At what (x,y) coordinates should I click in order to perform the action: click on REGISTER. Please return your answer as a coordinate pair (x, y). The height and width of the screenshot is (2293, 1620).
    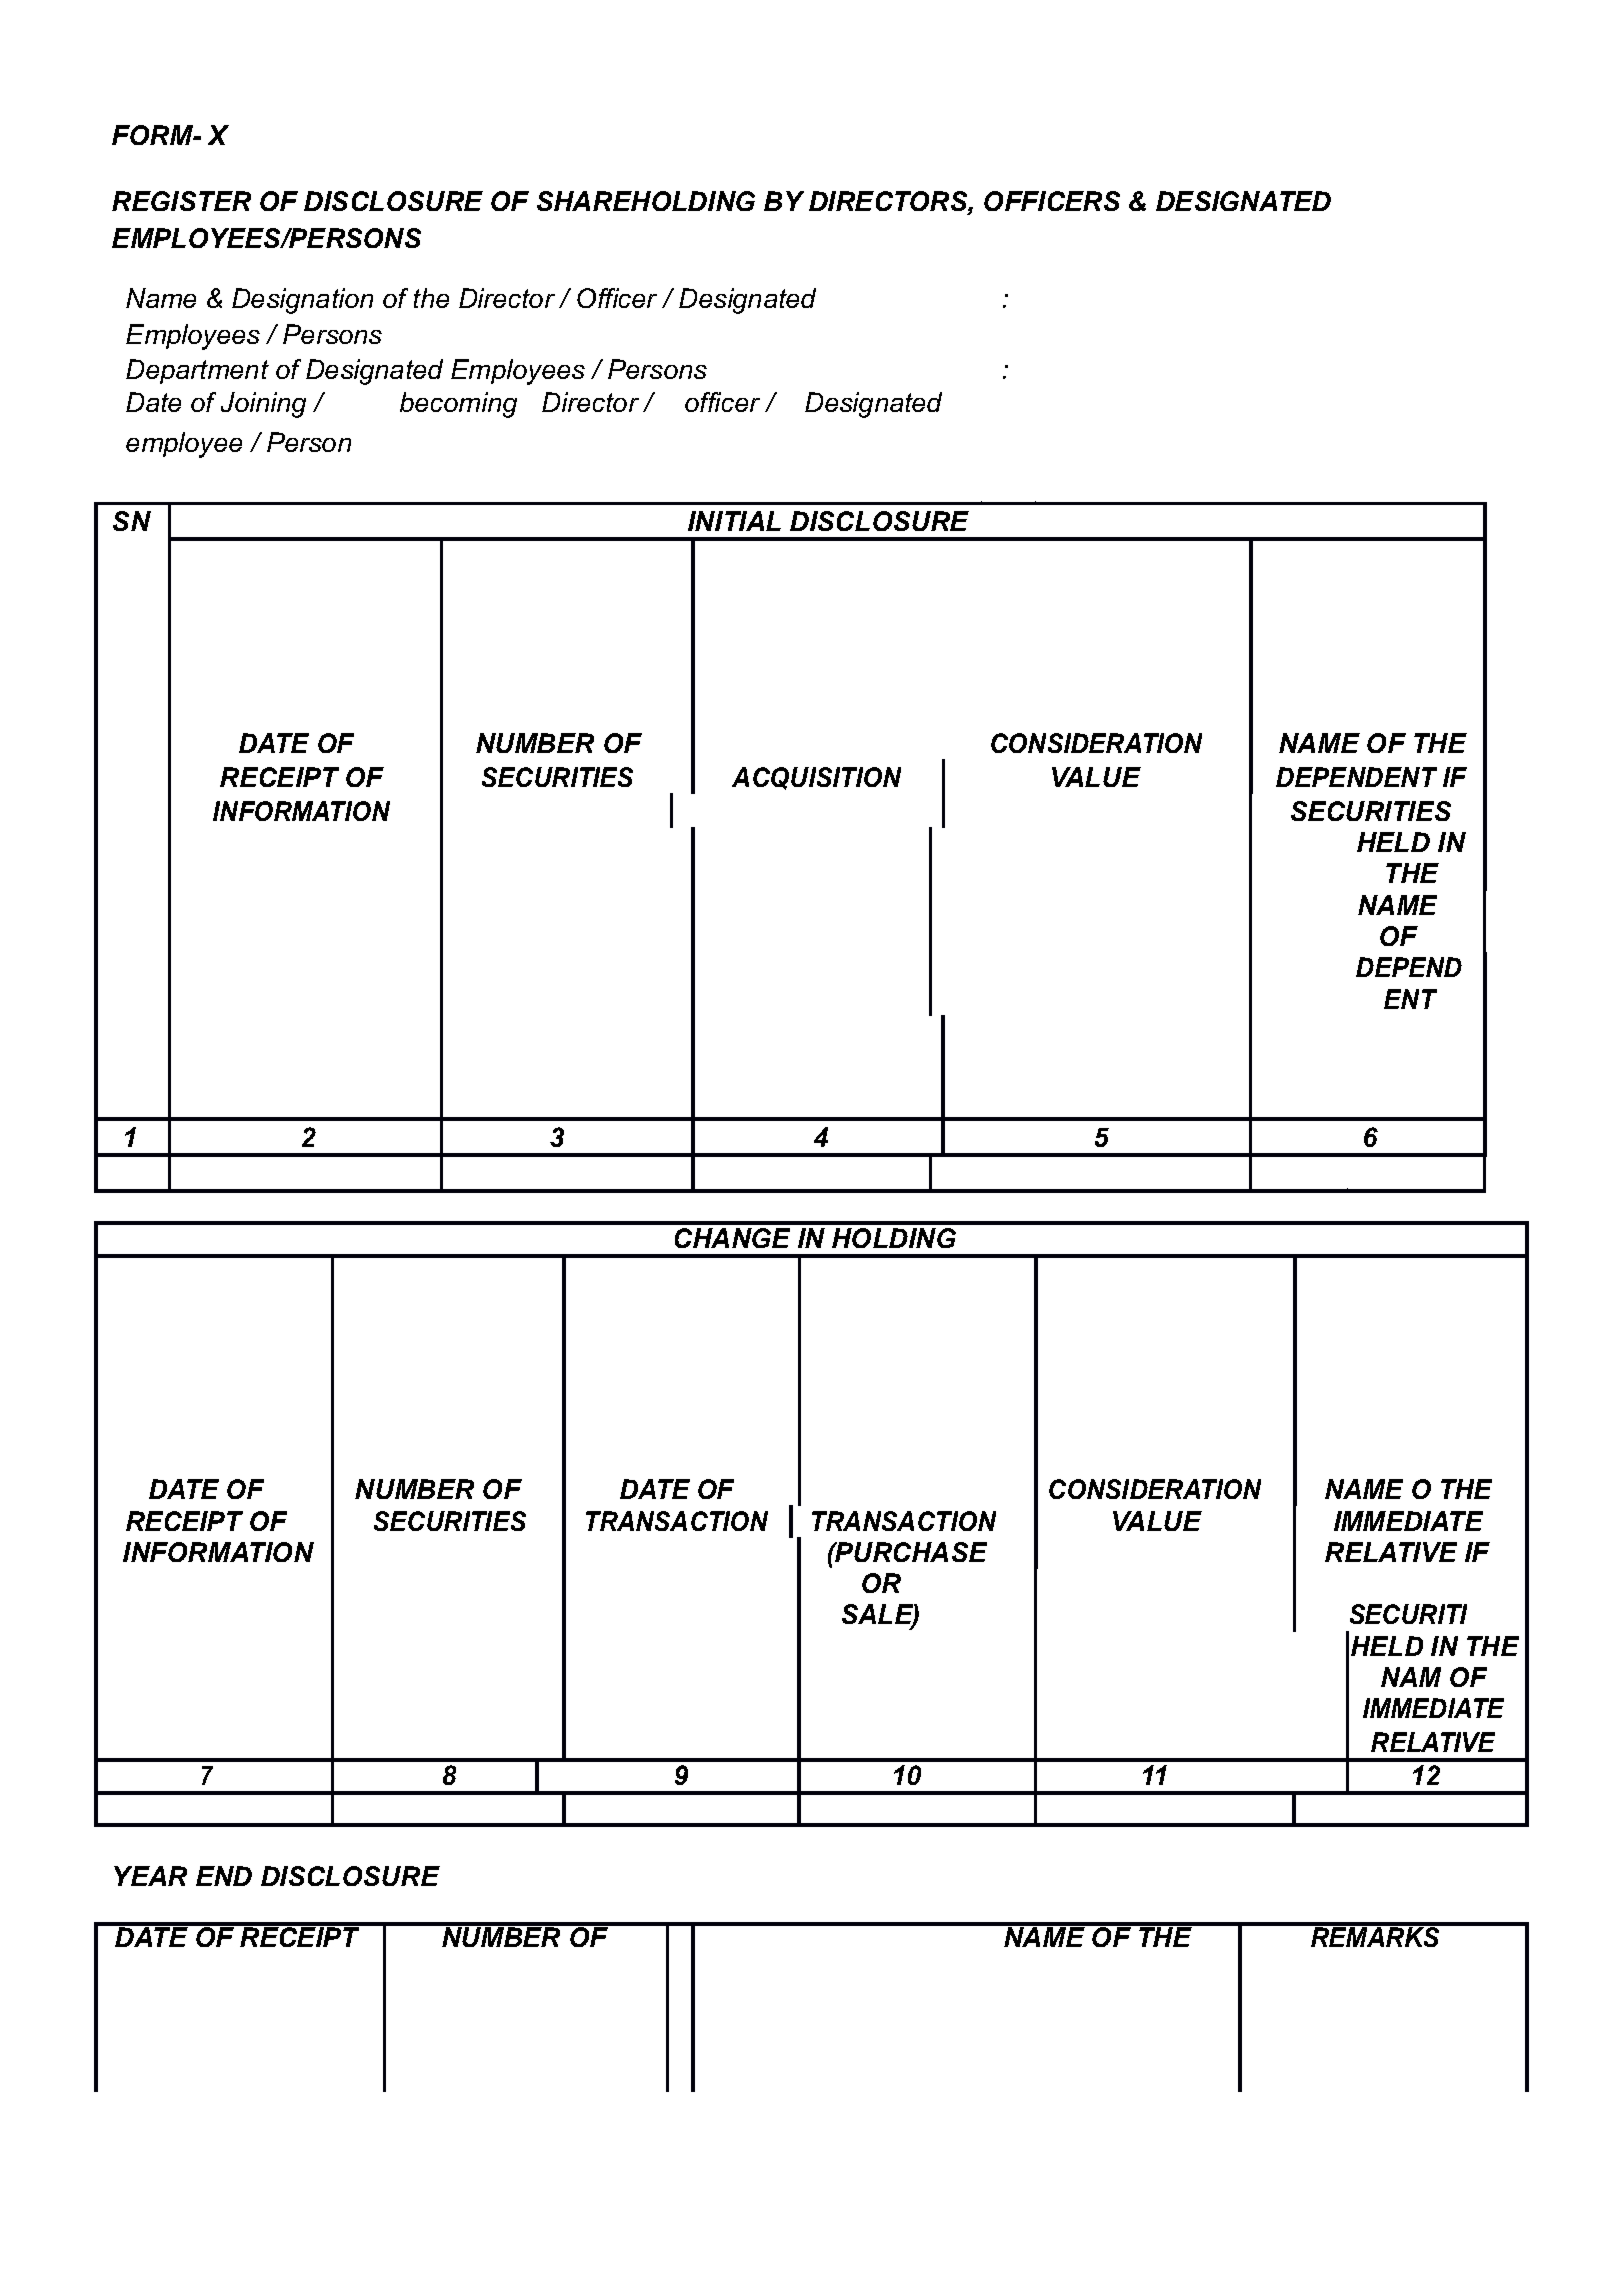
    Looking at the image, I should click on (181, 201).
